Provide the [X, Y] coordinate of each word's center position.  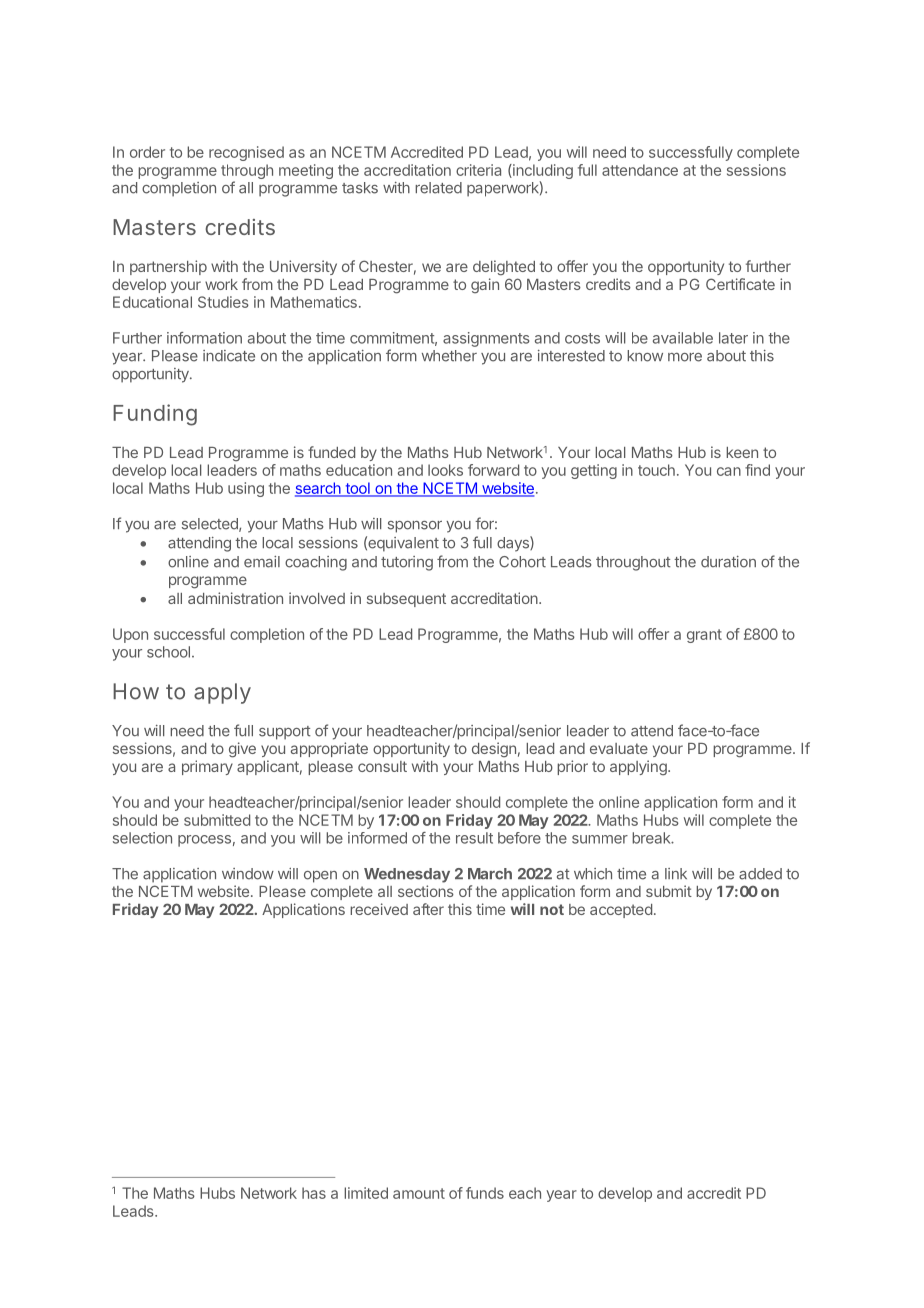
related [438, 188]
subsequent [406, 600]
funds [485, 1193]
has [314, 1193]
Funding [155, 415]
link [676, 873]
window [248, 874]
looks [445, 470]
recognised [246, 153]
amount [419, 1193]
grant [704, 636]
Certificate [740, 284]
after [428, 909]
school [168, 652]
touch [656, 470]
